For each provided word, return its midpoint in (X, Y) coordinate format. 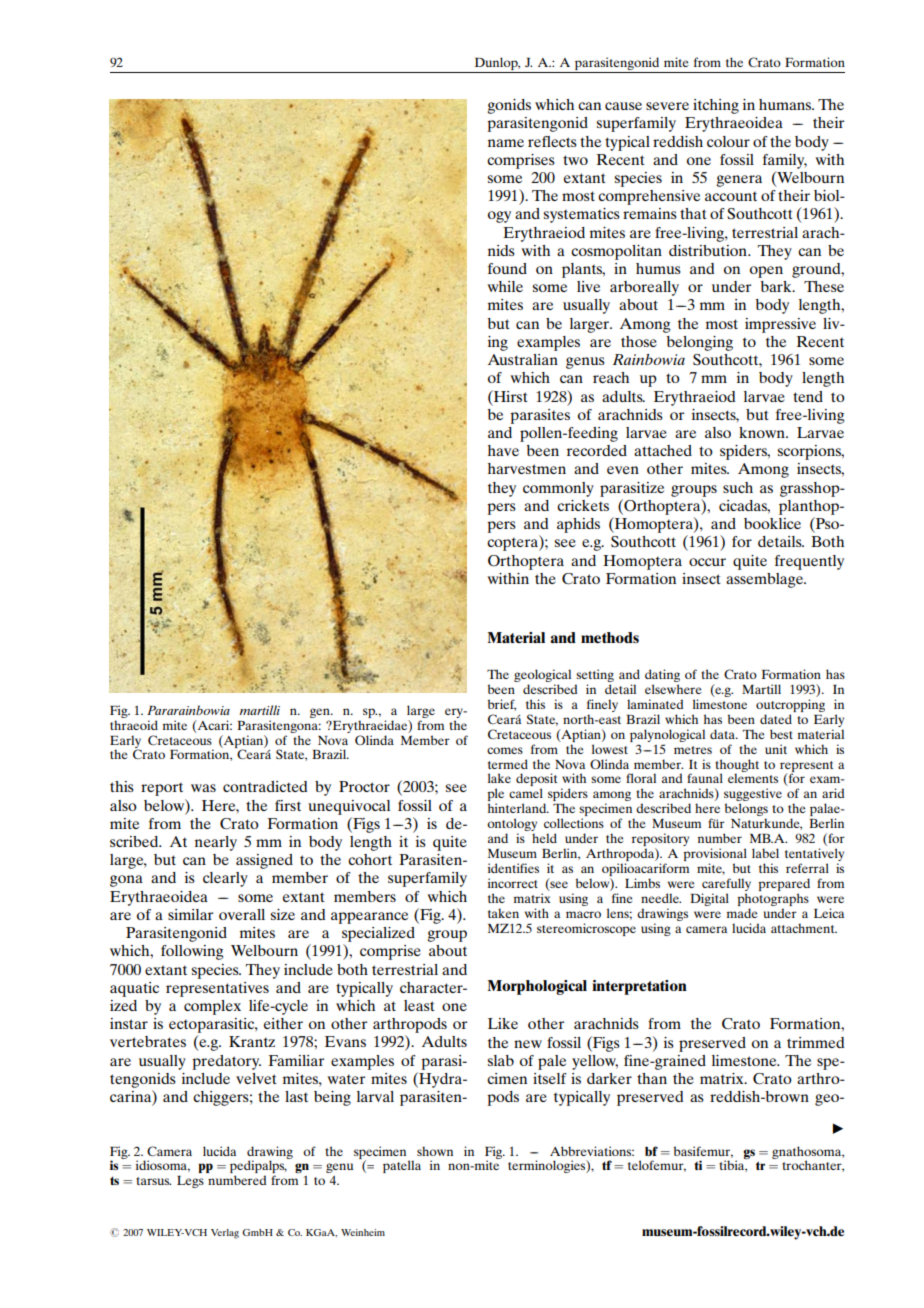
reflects (552, 141)
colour (728, 141)
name (506, 143)
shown (435, 1151)
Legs (190, 1182)
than (652, 1078)
